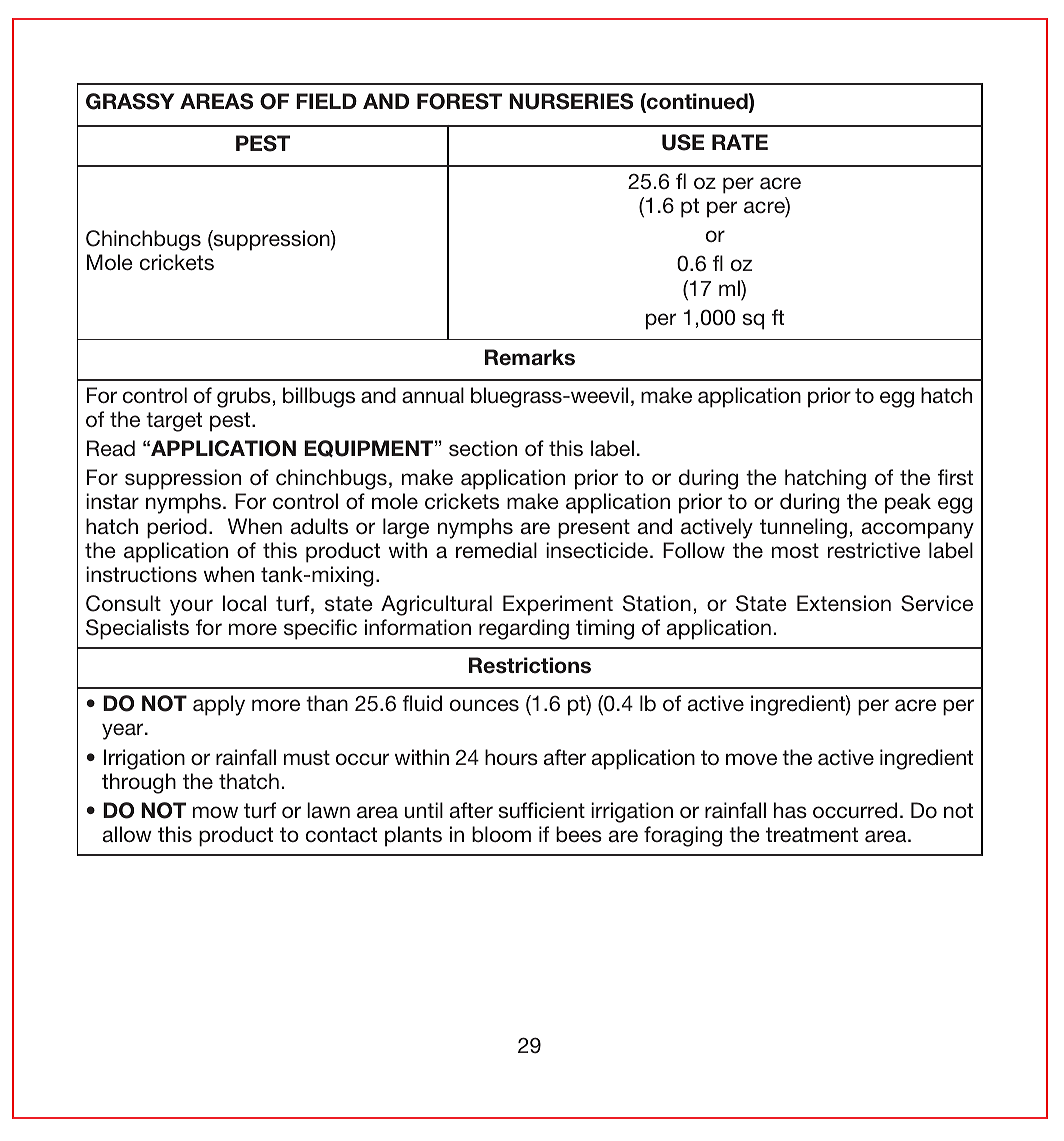 The height and width of the page is (1141, 1064). Describe the element at coordinates (137, 629) in the page. I see `Specialists` at that location.
